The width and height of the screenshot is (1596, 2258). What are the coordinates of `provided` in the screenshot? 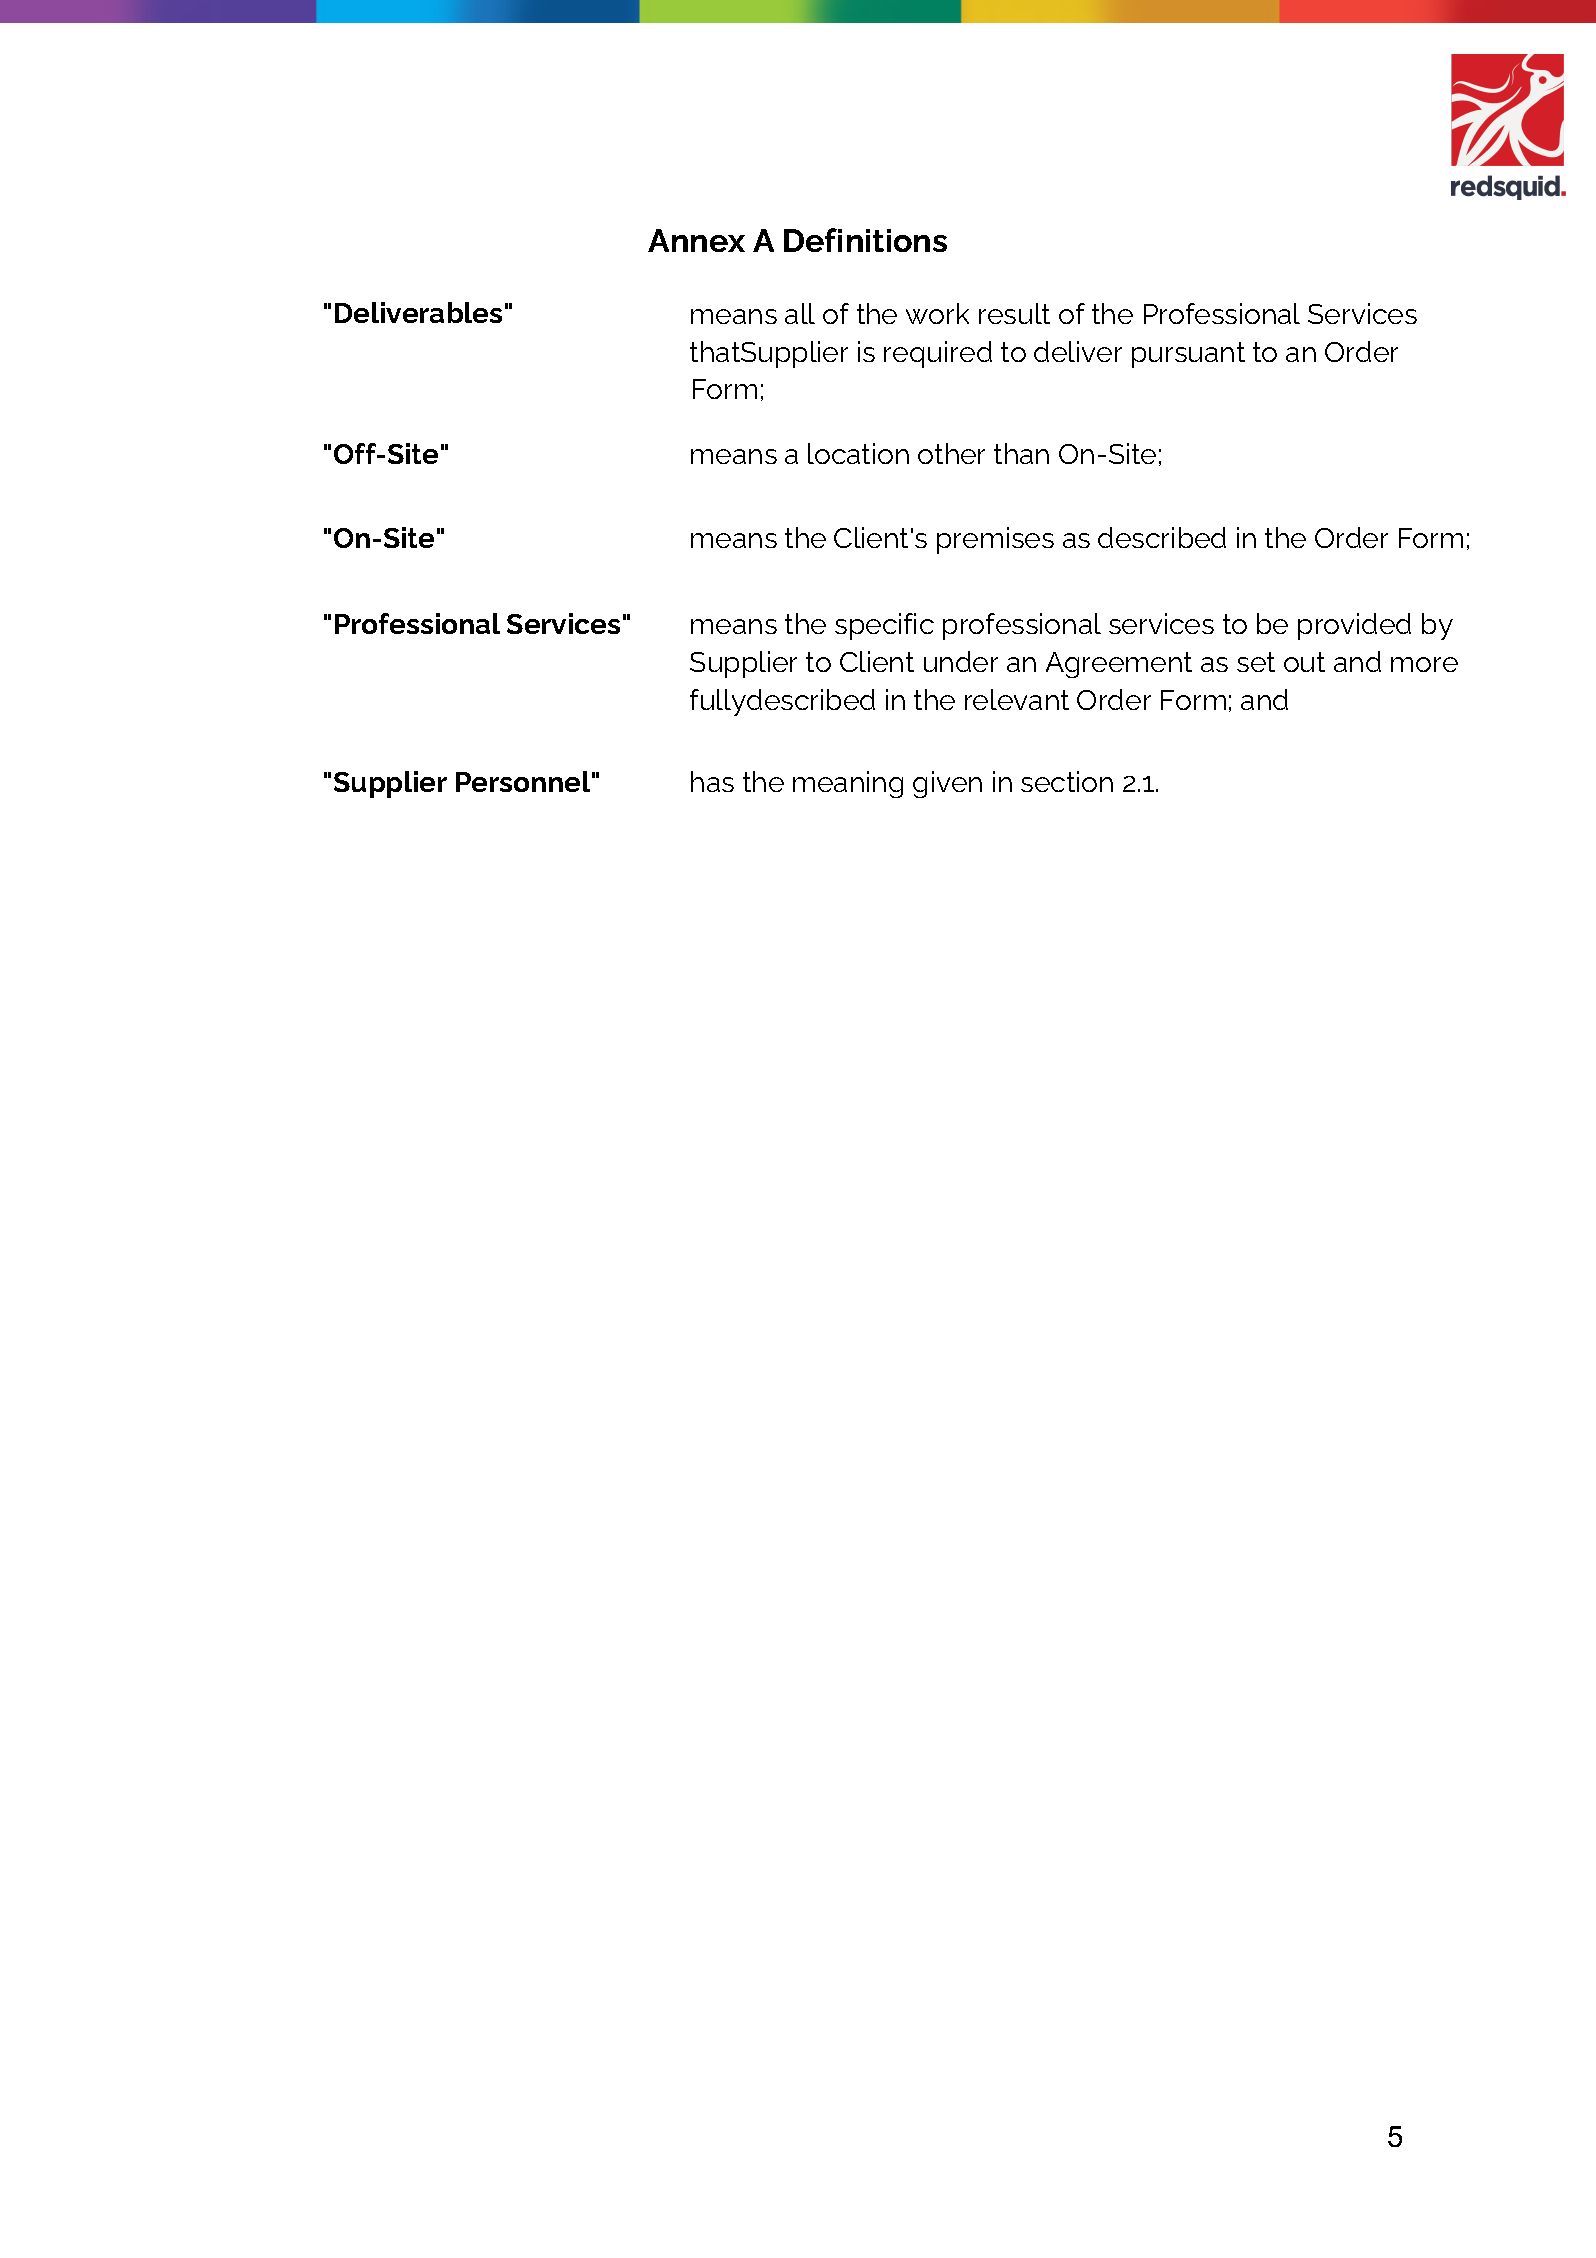 It's located at (1354, 626).
